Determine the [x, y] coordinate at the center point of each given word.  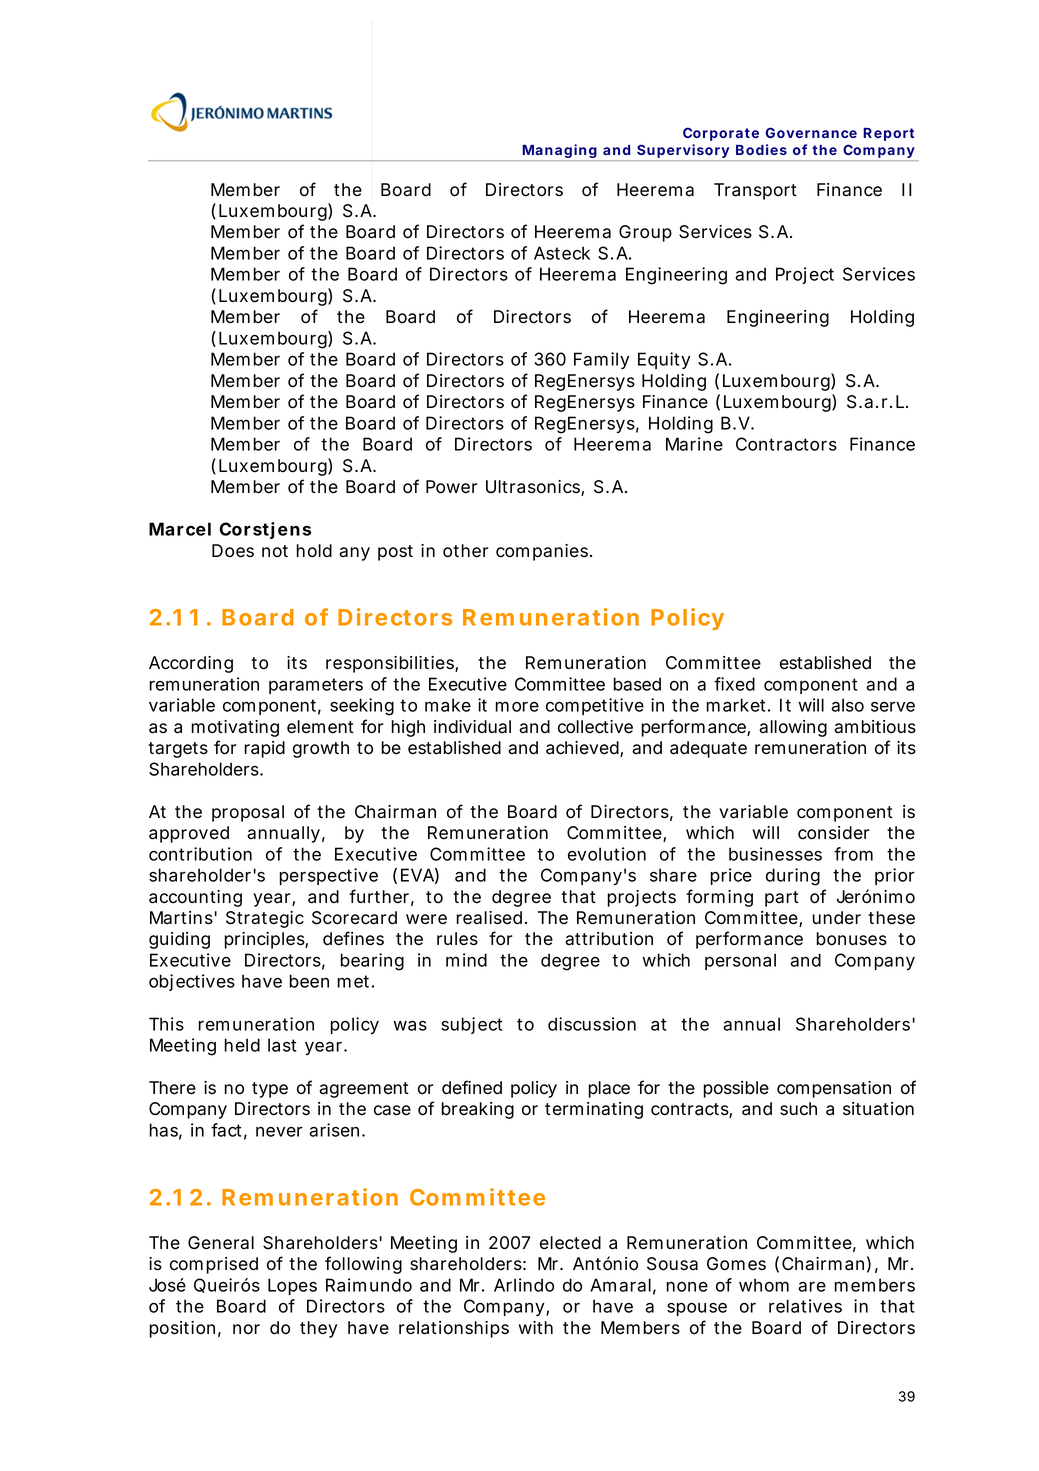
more [517, 706]
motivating [235, 728]
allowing [793, 728]
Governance [811, 132]
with [536, 1327]
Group [645, 233]
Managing [559, 152]
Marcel [180, 529]
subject [472, 1025]
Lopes [292, 1286]
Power [452, 487]
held [242, 1045]
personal [740, 961]
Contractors [786, 444]
